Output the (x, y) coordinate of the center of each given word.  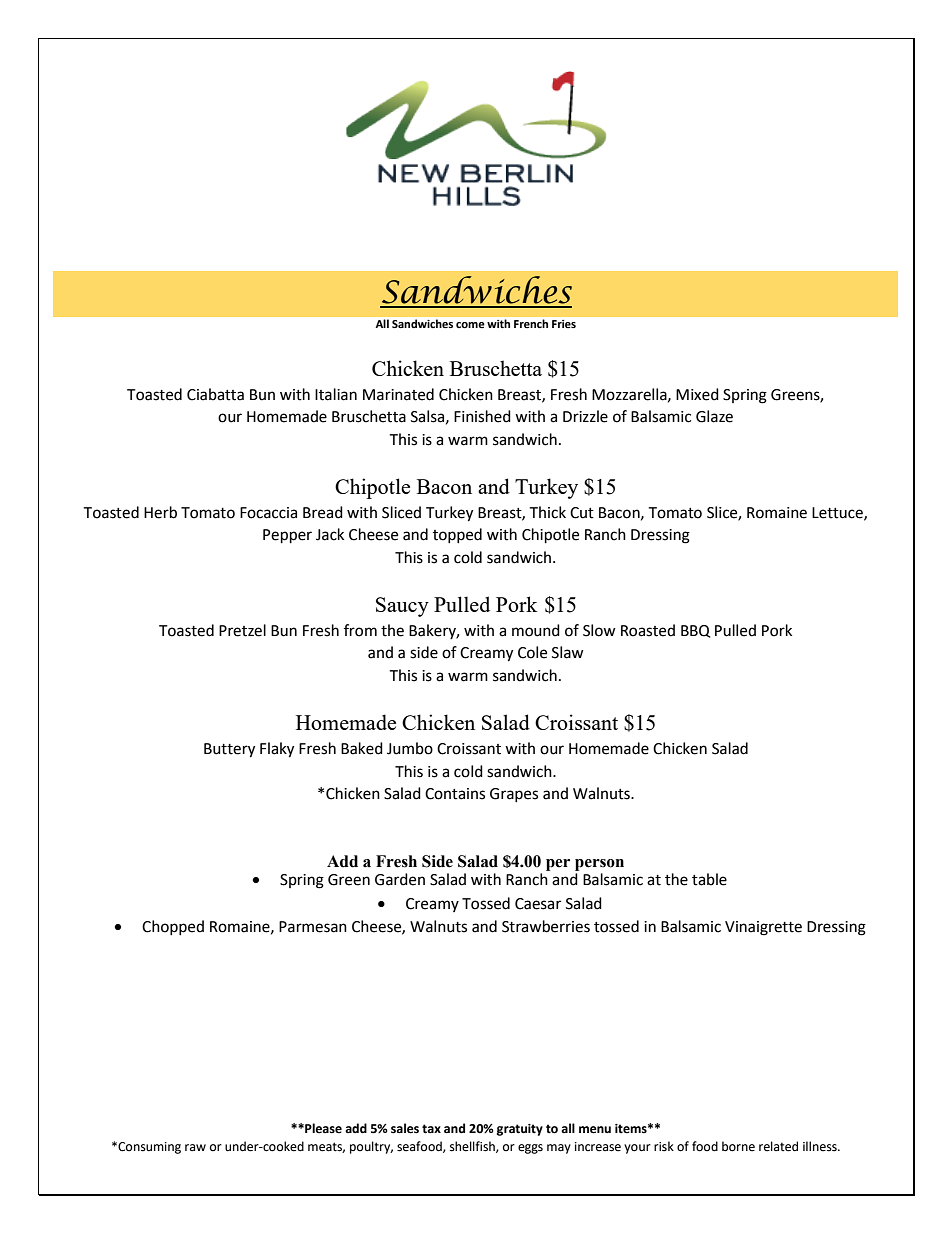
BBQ (695, 631)
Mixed (697, 394)
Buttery (229, 750)
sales (405, 1128)
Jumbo (410, 748)
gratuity (520, 1130)
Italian (336, 394)
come (470, 325)
